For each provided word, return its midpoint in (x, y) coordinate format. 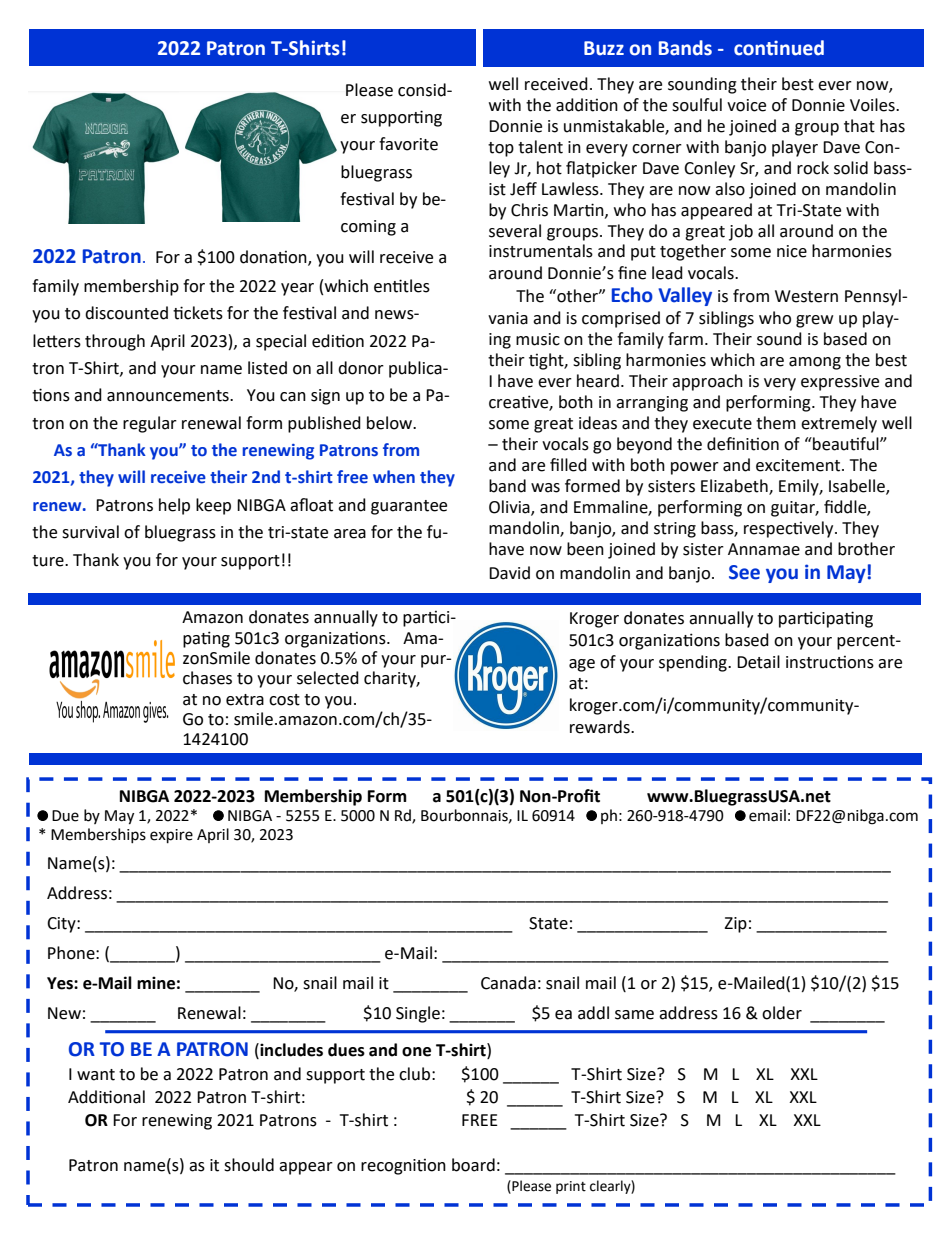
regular (150, 424)
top (501, 149)
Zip (735, 925)
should (249, 1165)
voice (746, 105)
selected (328, 678)
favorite (408, 144)
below (390, 423)
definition (743, 444)
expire (171, 836)
